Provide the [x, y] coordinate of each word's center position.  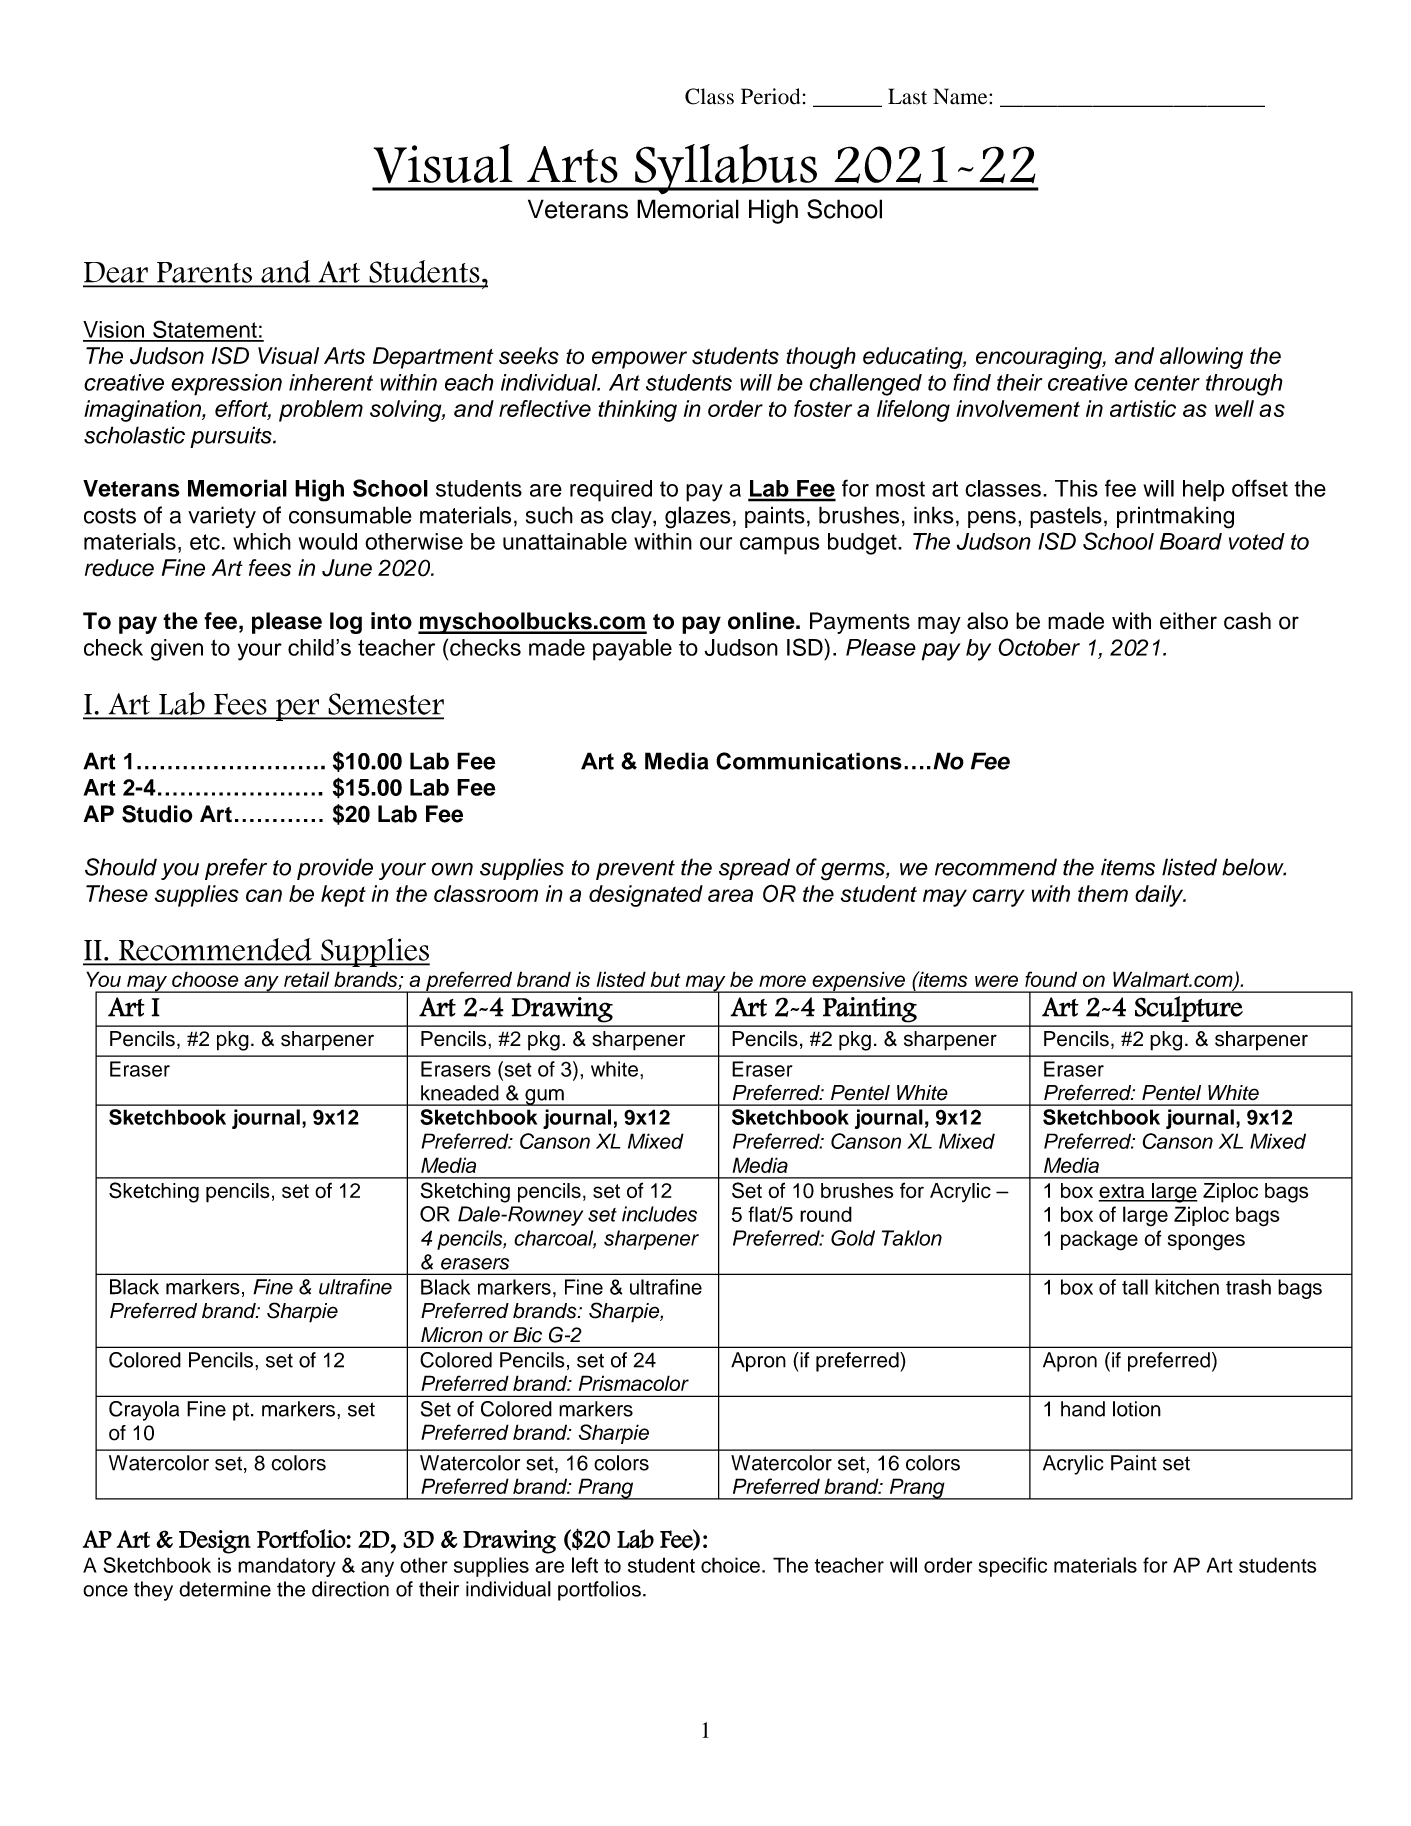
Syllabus [726, 169]
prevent [635, 870]
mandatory [287, 1567]
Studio [157, 814]
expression [226, 385]
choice [730, 1565]
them [1103, 893]
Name [961, 96]
